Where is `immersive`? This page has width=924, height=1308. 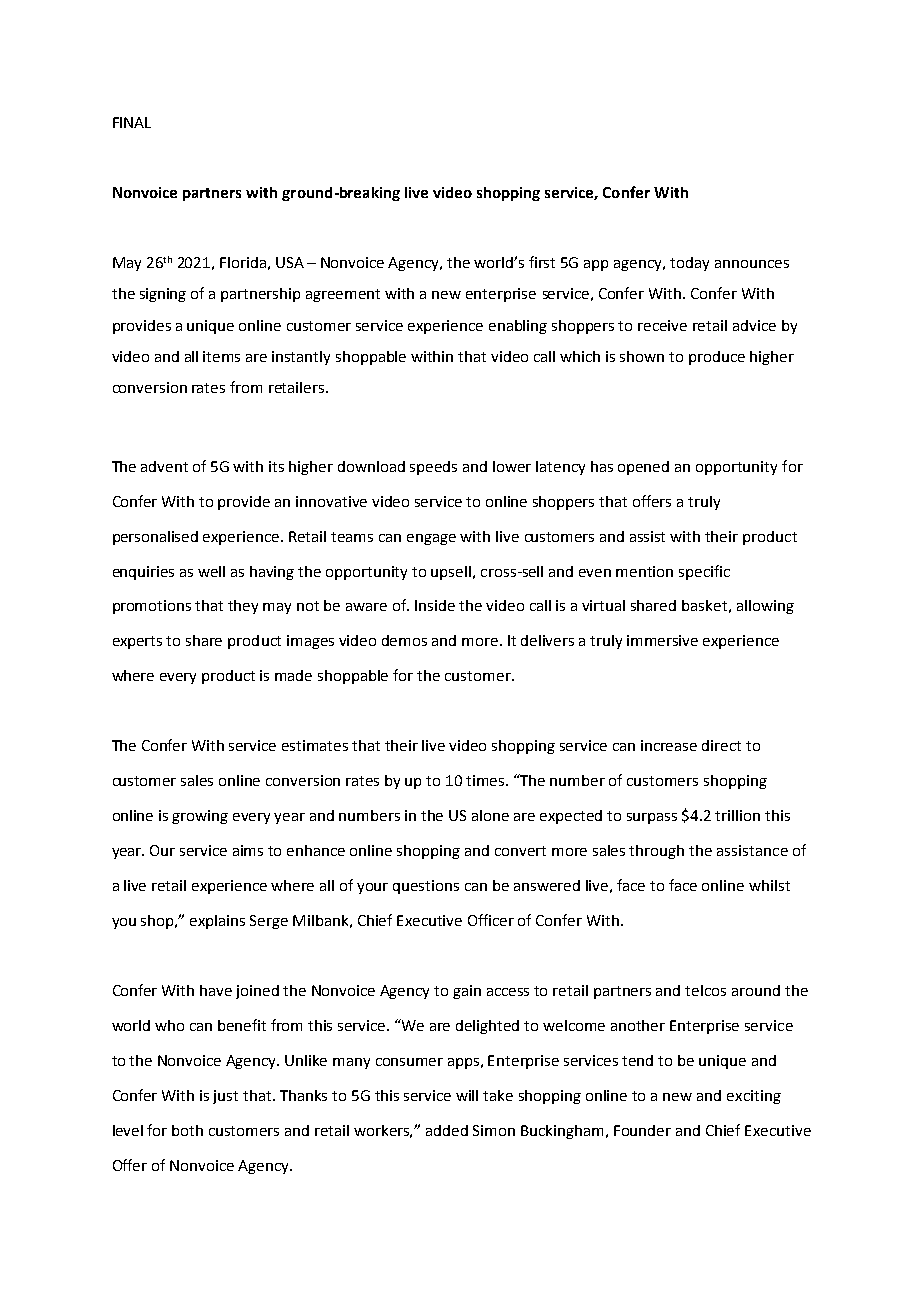 immersive is located at coordinates (662, 640).
